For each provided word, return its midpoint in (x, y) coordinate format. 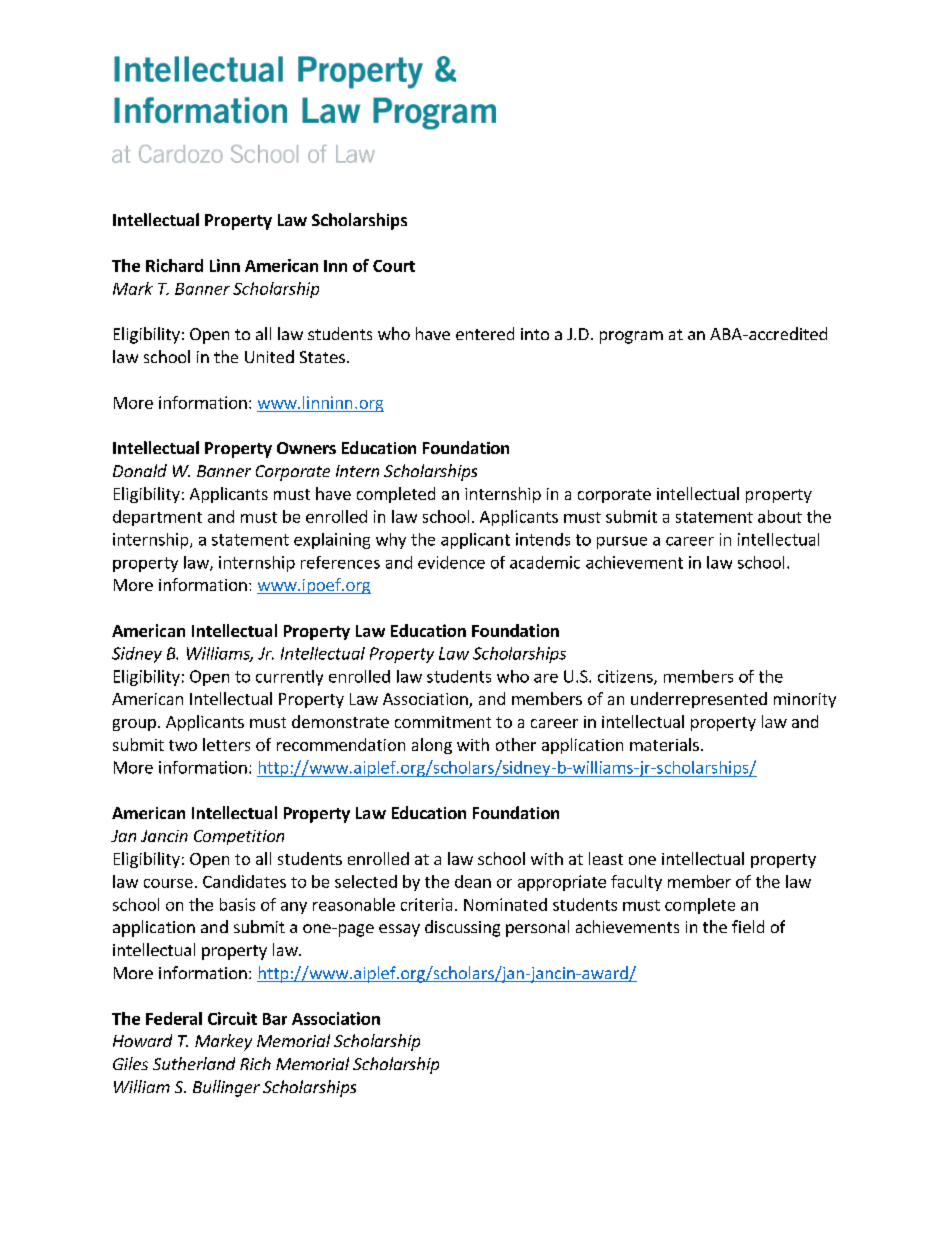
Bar (275, 1019)
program (631, 337)
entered (485, 333)
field (748, 926)
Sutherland (194, 1063)
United (269, 356)
